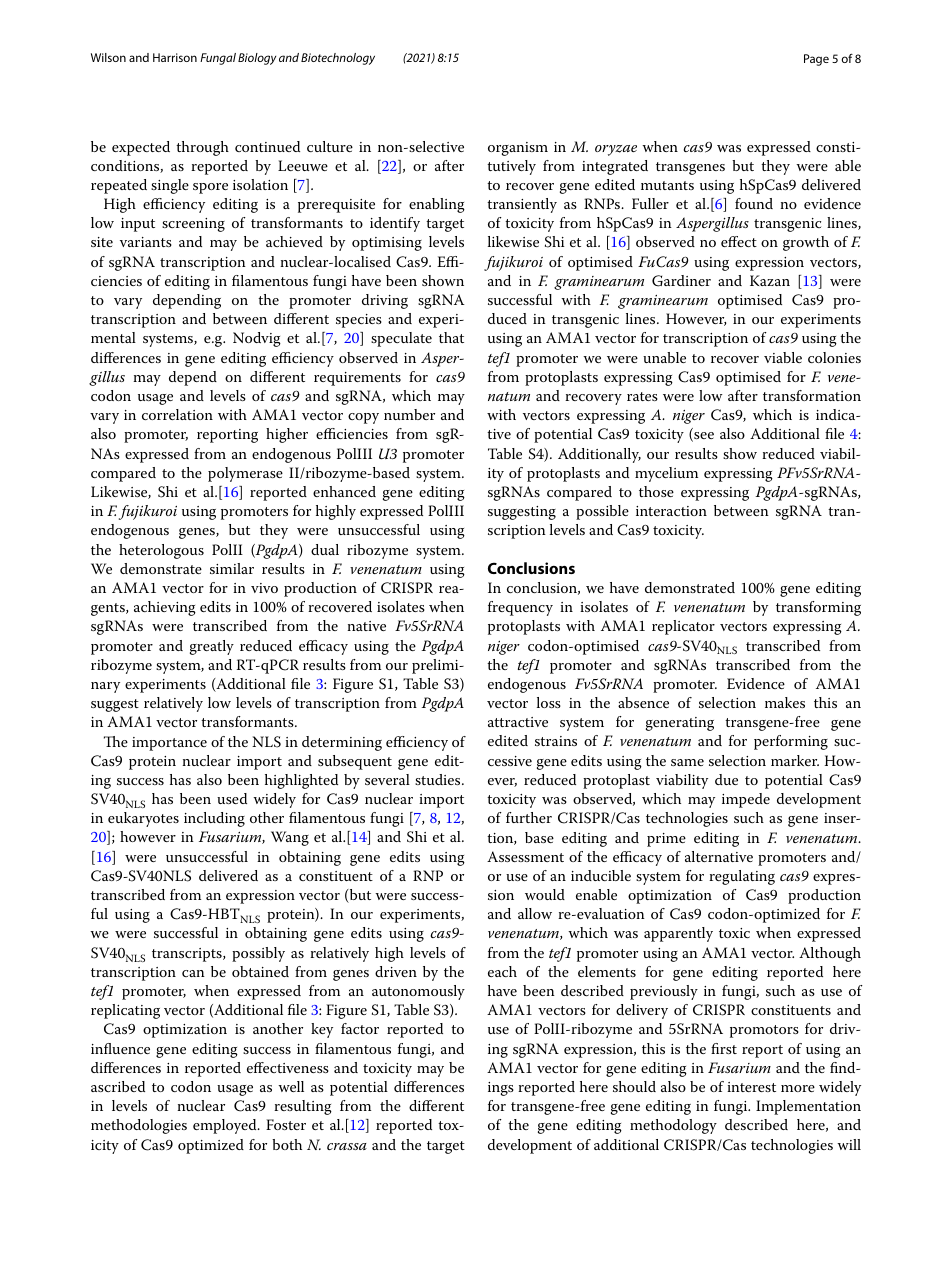 This screenshot has height=1265, width=952. I want to click on studies, so click(439, 779).
